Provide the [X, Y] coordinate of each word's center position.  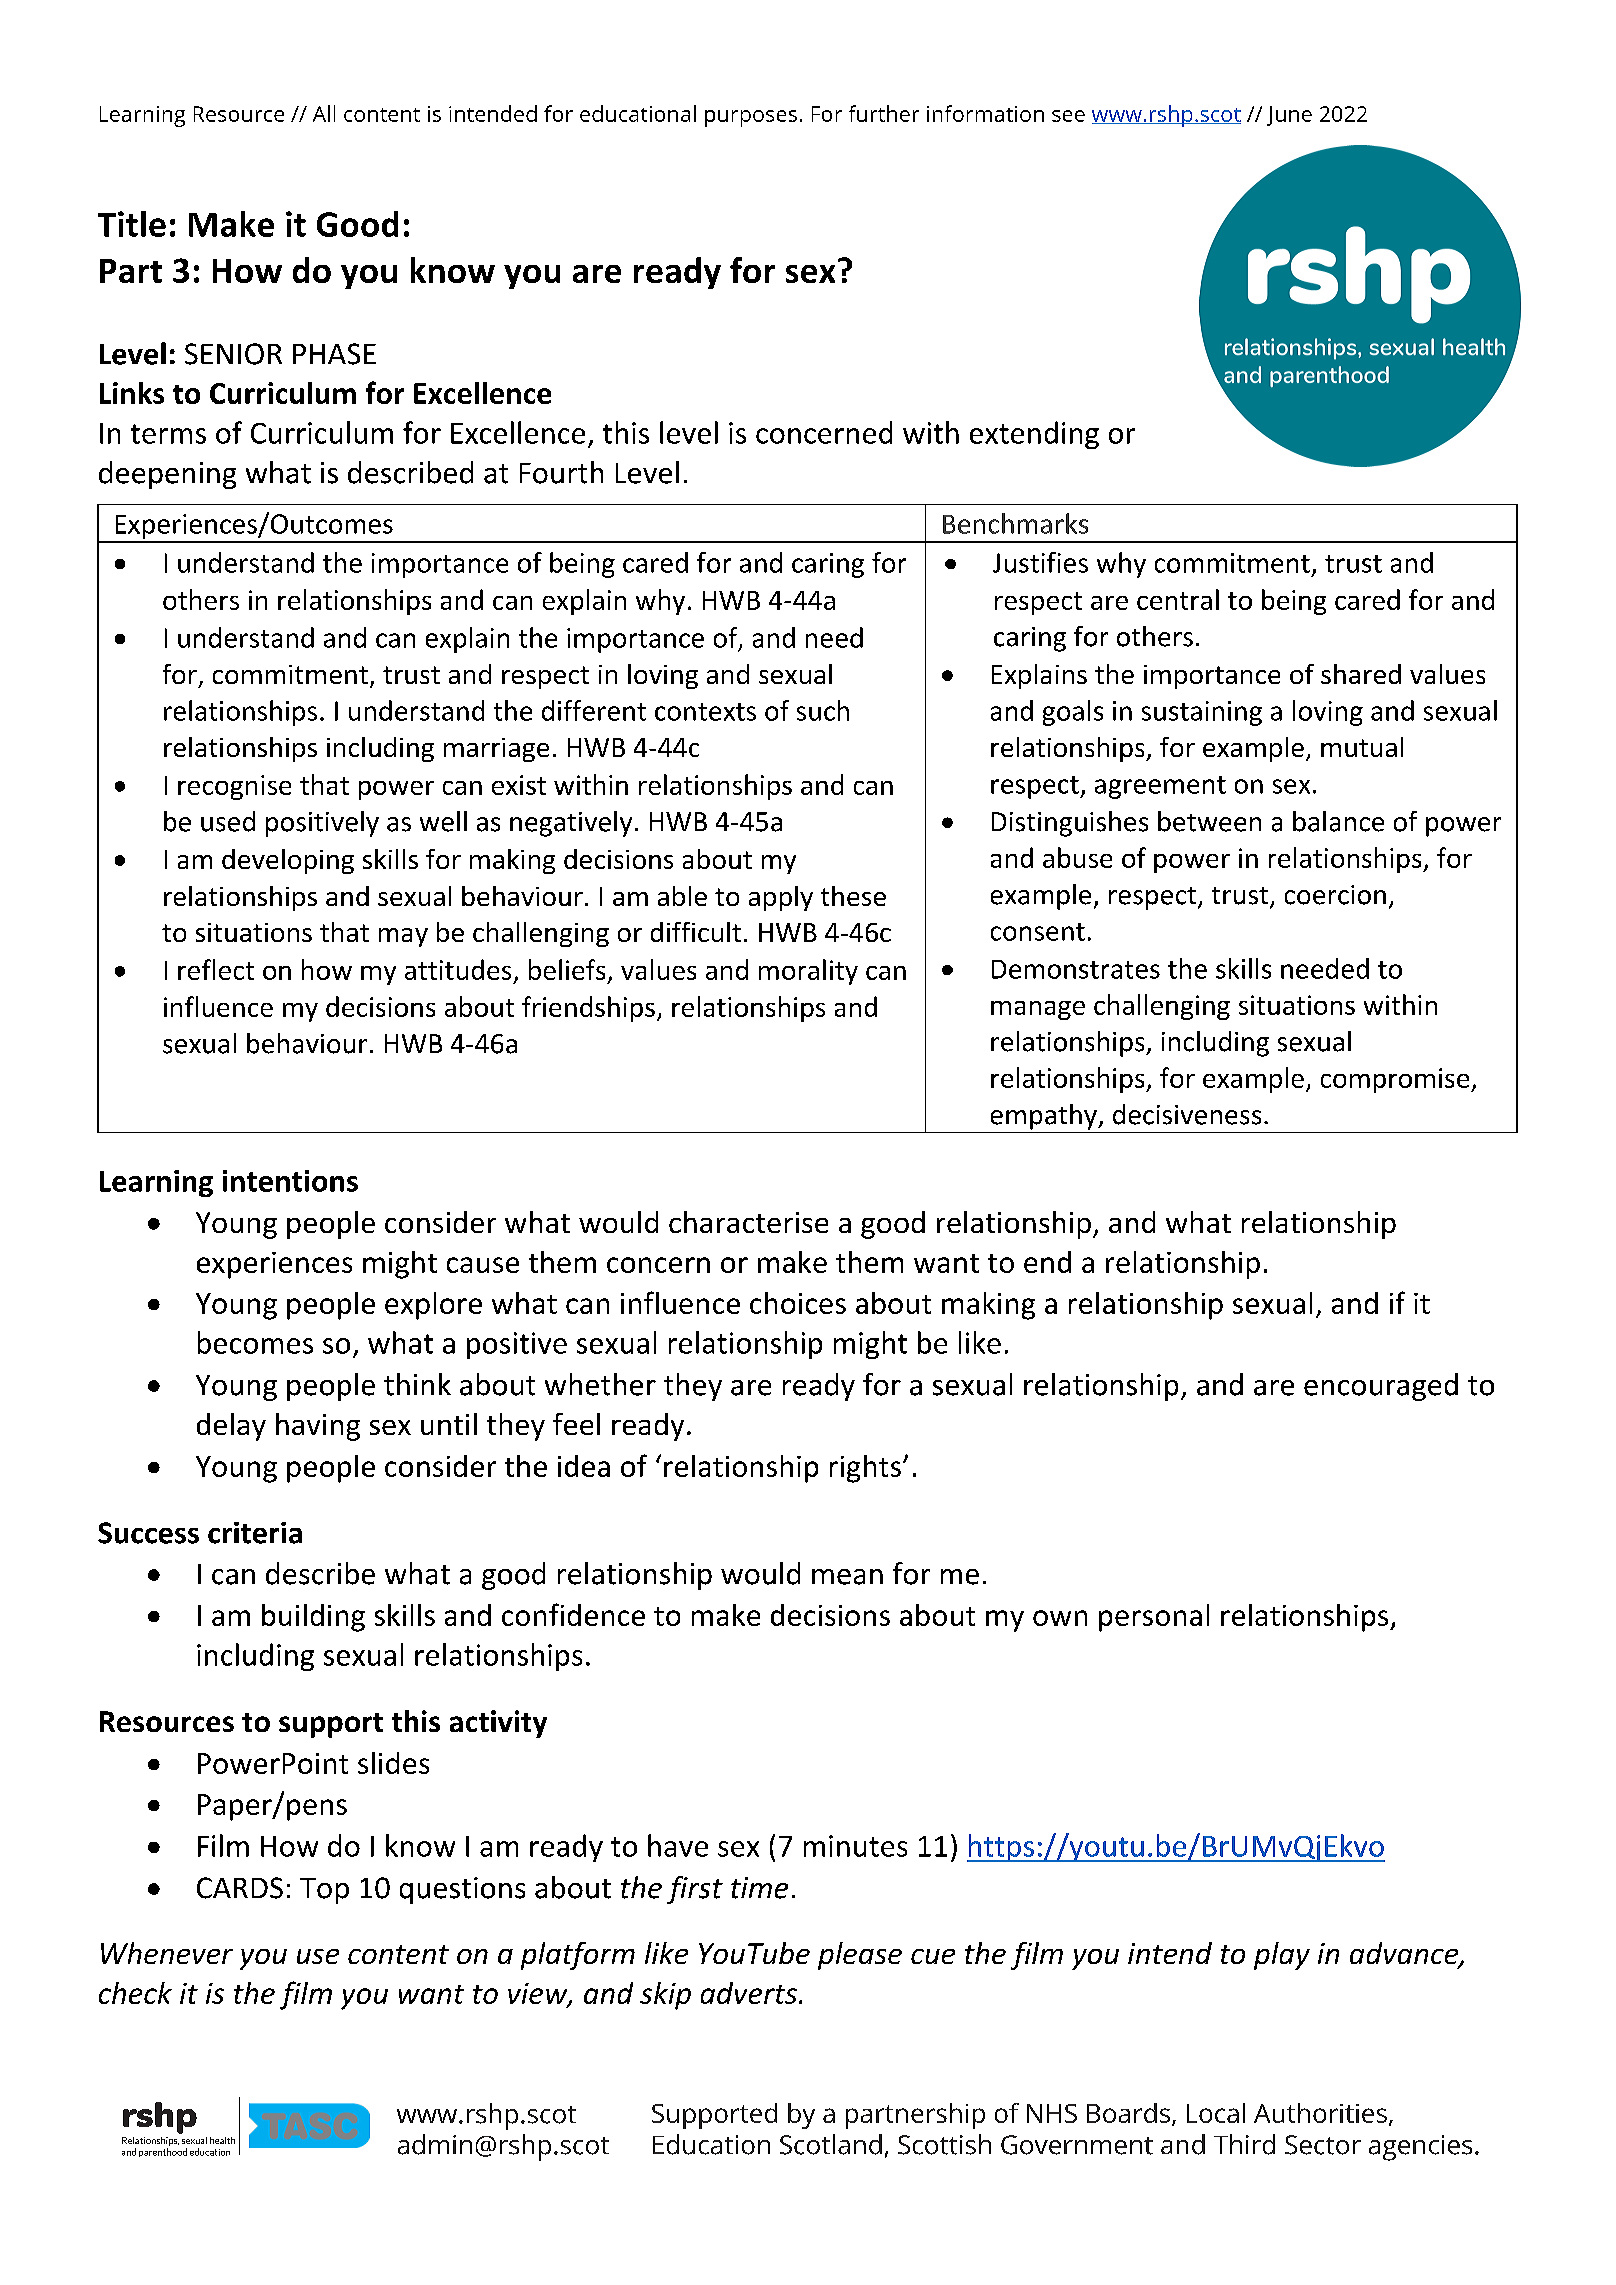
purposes [751, 118]
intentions [290, 1181]
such [823, 710]
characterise [748, 1222]
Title [132, 224]
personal [1154, 1618]
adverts [749, 1993]
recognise [234, 787]
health [222, 2140]
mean [847, 1577]
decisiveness [1187, 1114]
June [1289, 116]
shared [1361, 674]
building [313, 1618]
